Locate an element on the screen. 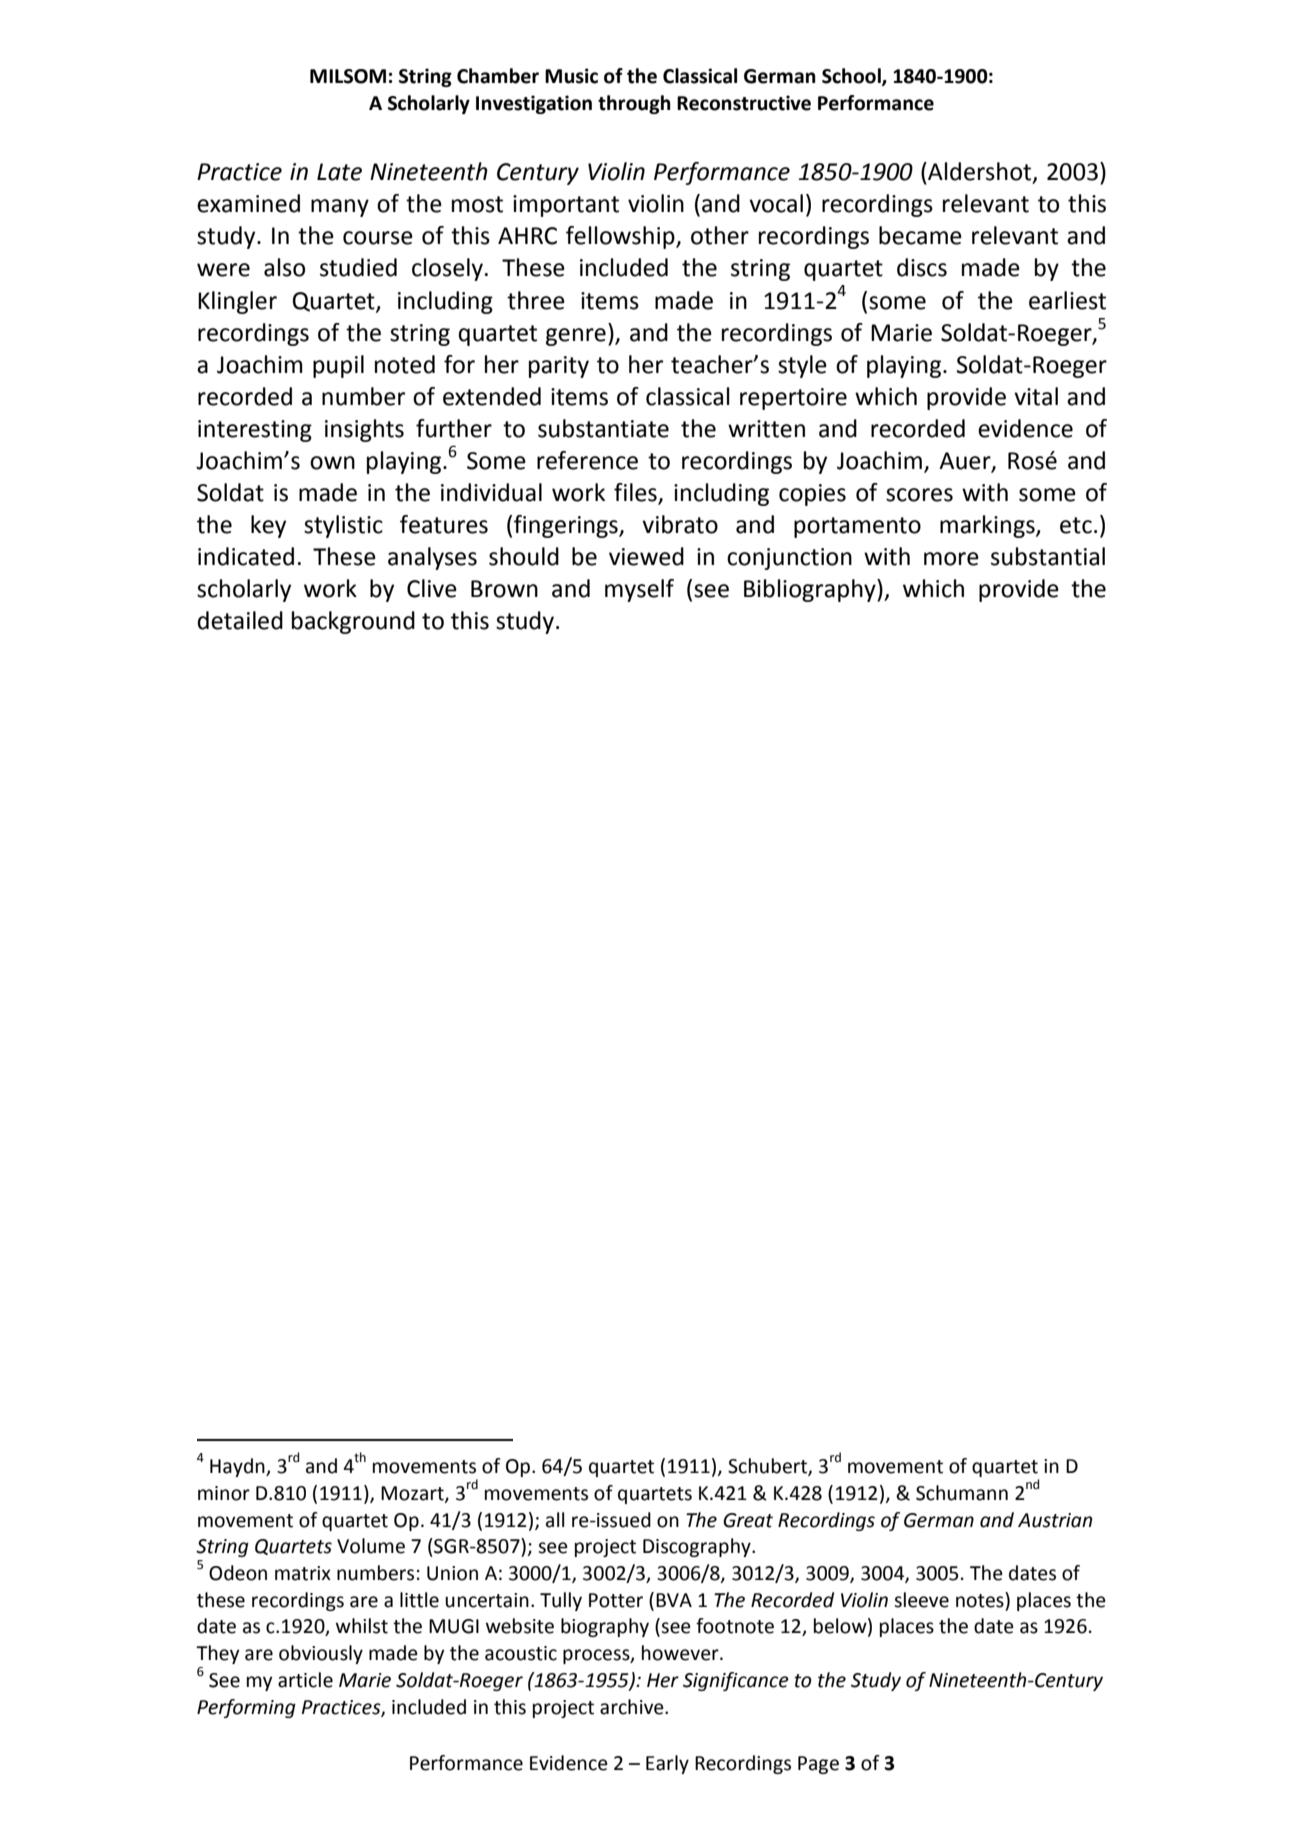 This screenshot has width=1303, height=1844. myself is located at coordinates (639, 590).
